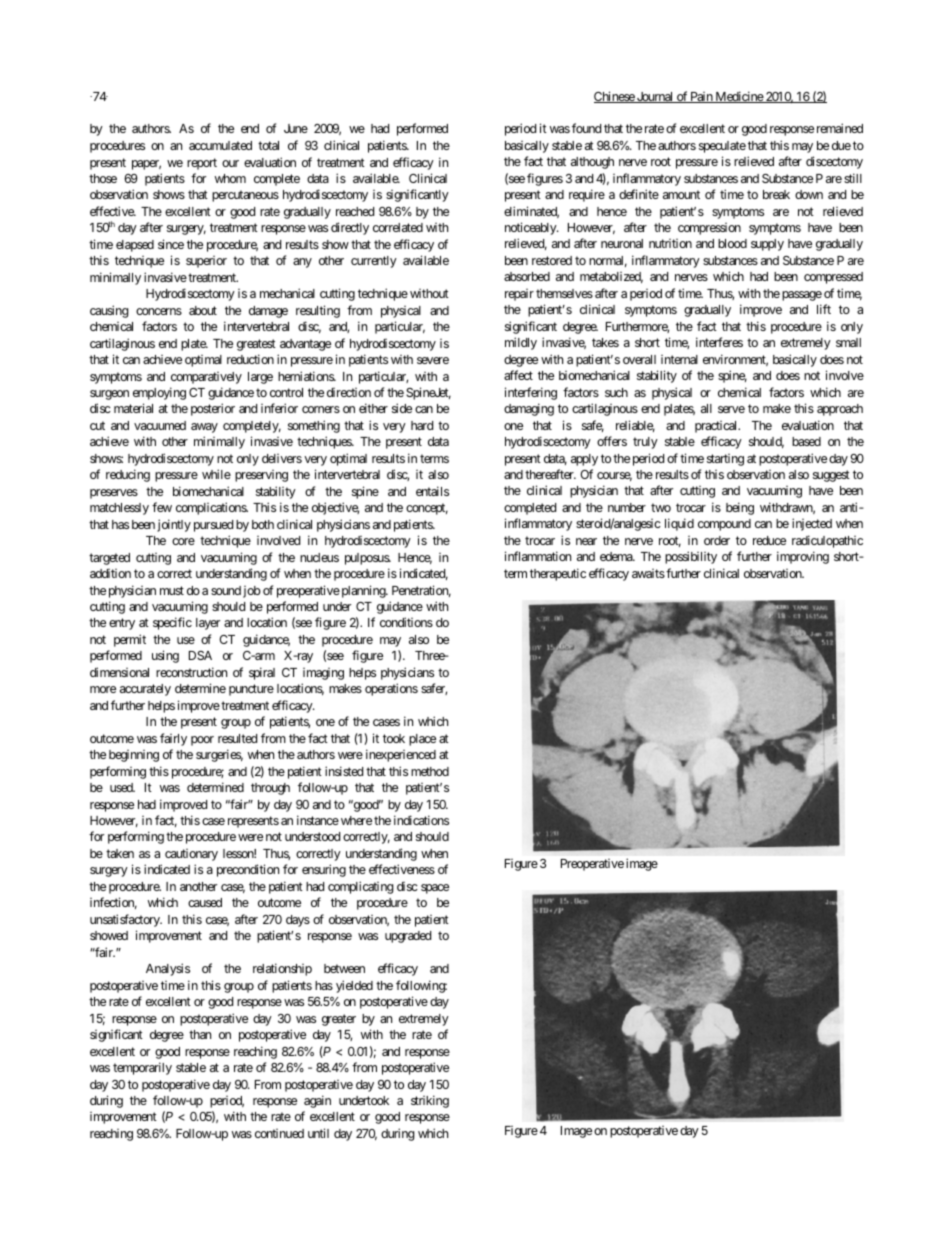  I want to click on poor, so click(202, 741).
